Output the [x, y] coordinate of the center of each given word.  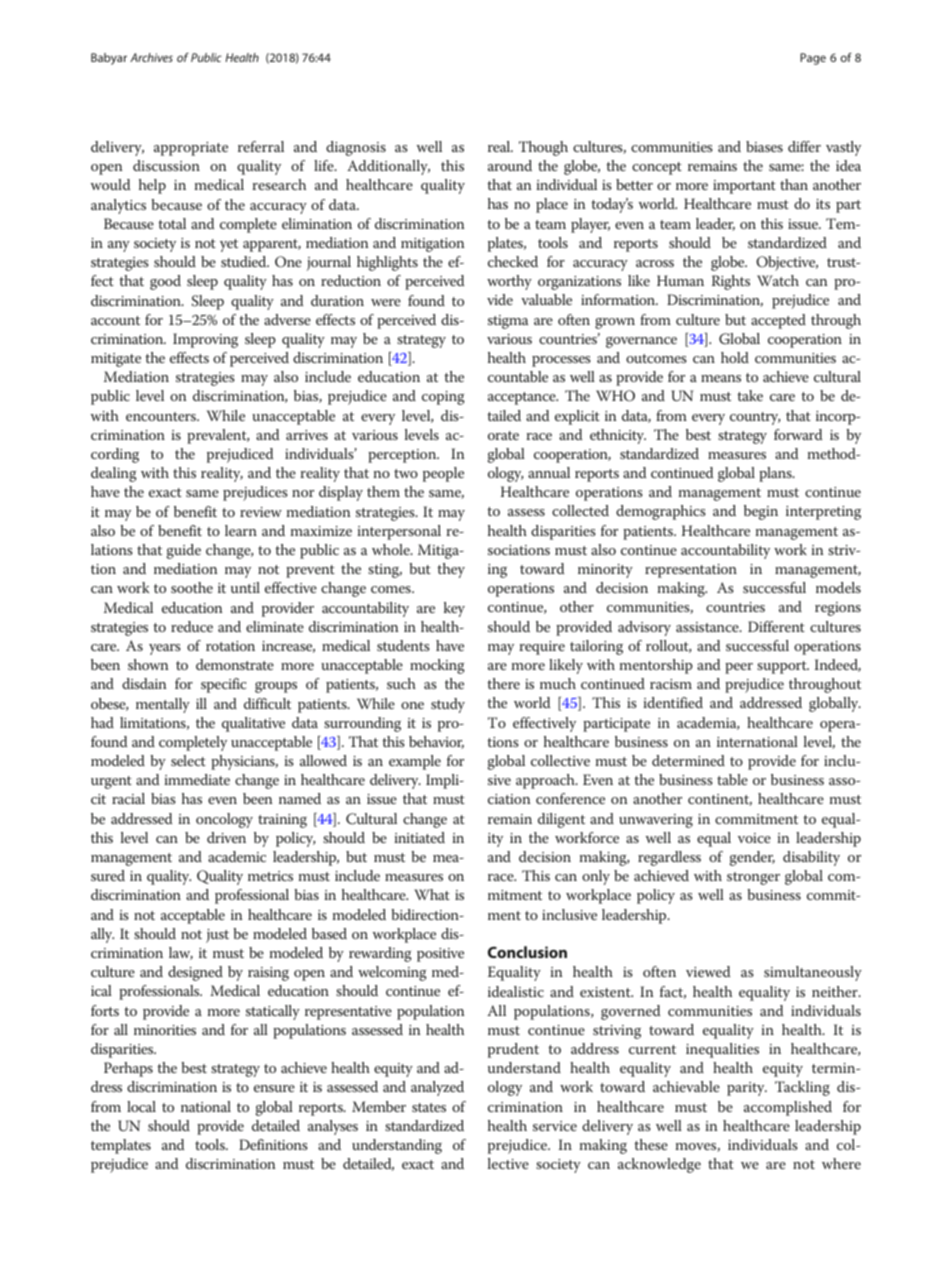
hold [735, 357]
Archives [151, 57]
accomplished [788, 1108]
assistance [708, 627]
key [454, 609]
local [141, 1106]
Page [813, 59]
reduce [192, 626]
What [432, 894]
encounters [162, 416]
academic [237, 856]
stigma [508, 322]
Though [543, 148]
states [429, 1107]
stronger [753, 878]
